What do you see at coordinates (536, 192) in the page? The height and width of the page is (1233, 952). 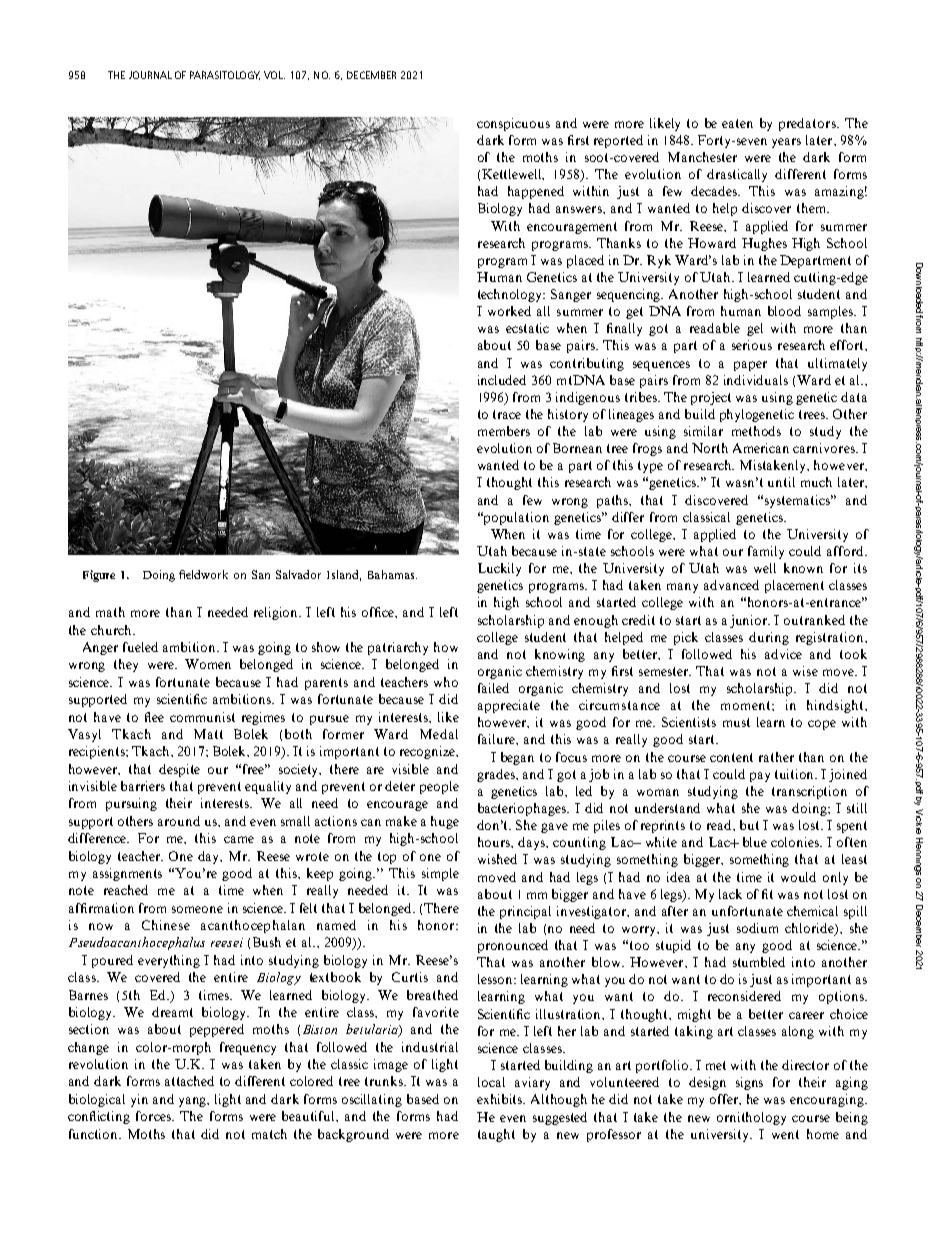 I see `happened` at bounding box center [536, 192].
